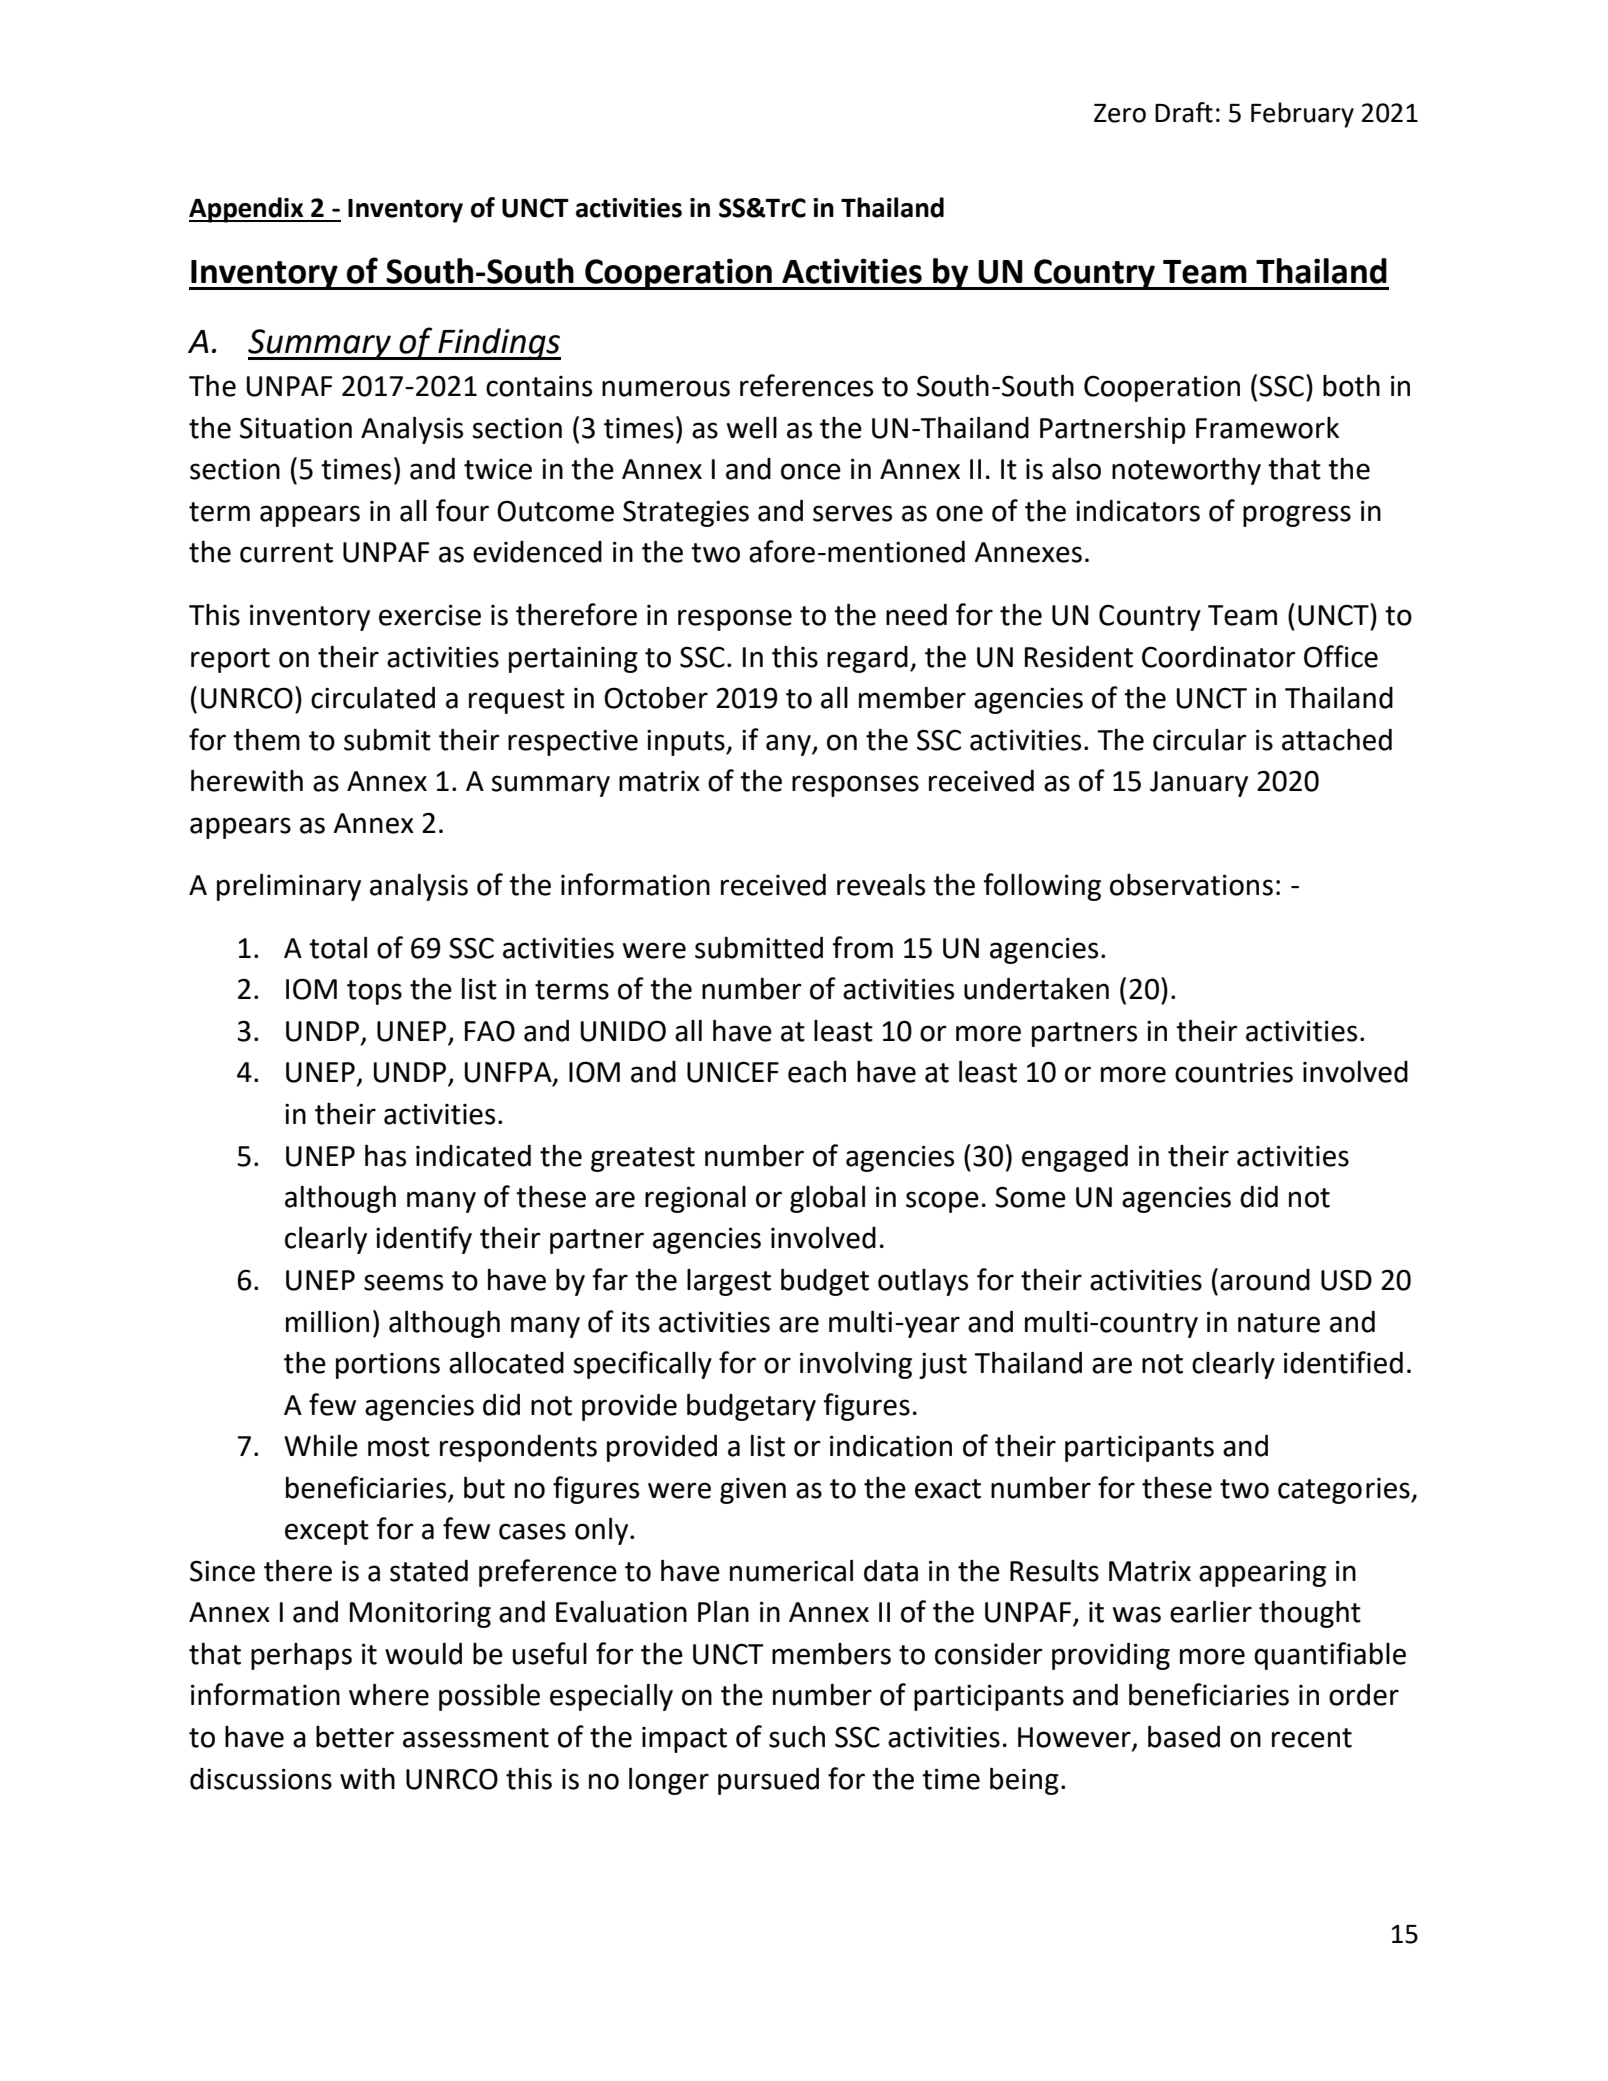 Image resolution: width=1608 pixels, height=2081 pixels. Describe the element at coordinates (1184, 112) in the page. I see `Draft` at that location.
